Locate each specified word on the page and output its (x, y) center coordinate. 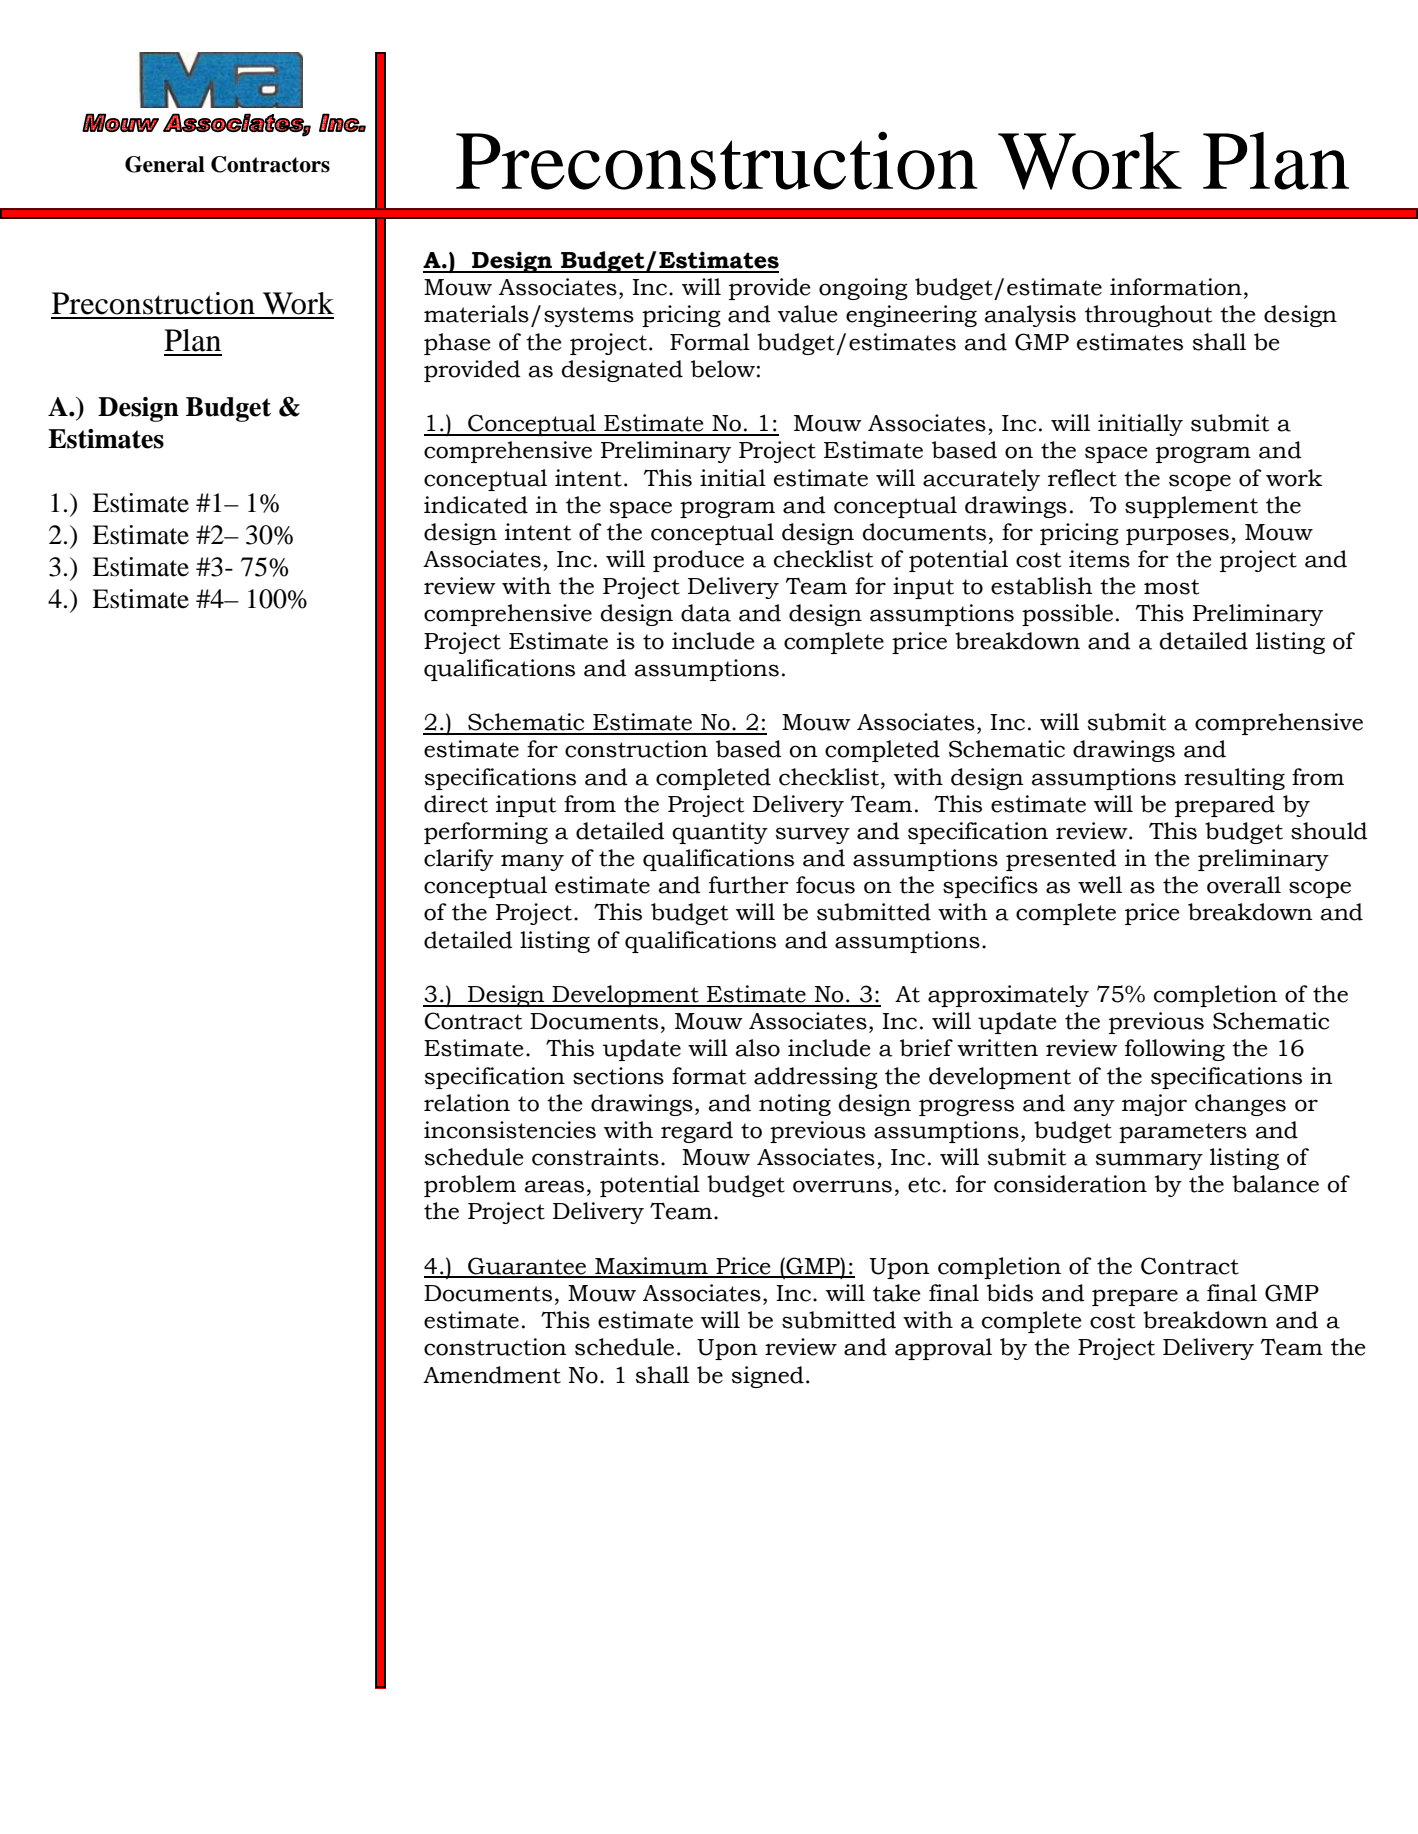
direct (456, 804)
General (165, 164)
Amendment (492, 1375)
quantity (720, 833)
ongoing (863, 289)
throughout (1148, 316)
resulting (1234, 779)
